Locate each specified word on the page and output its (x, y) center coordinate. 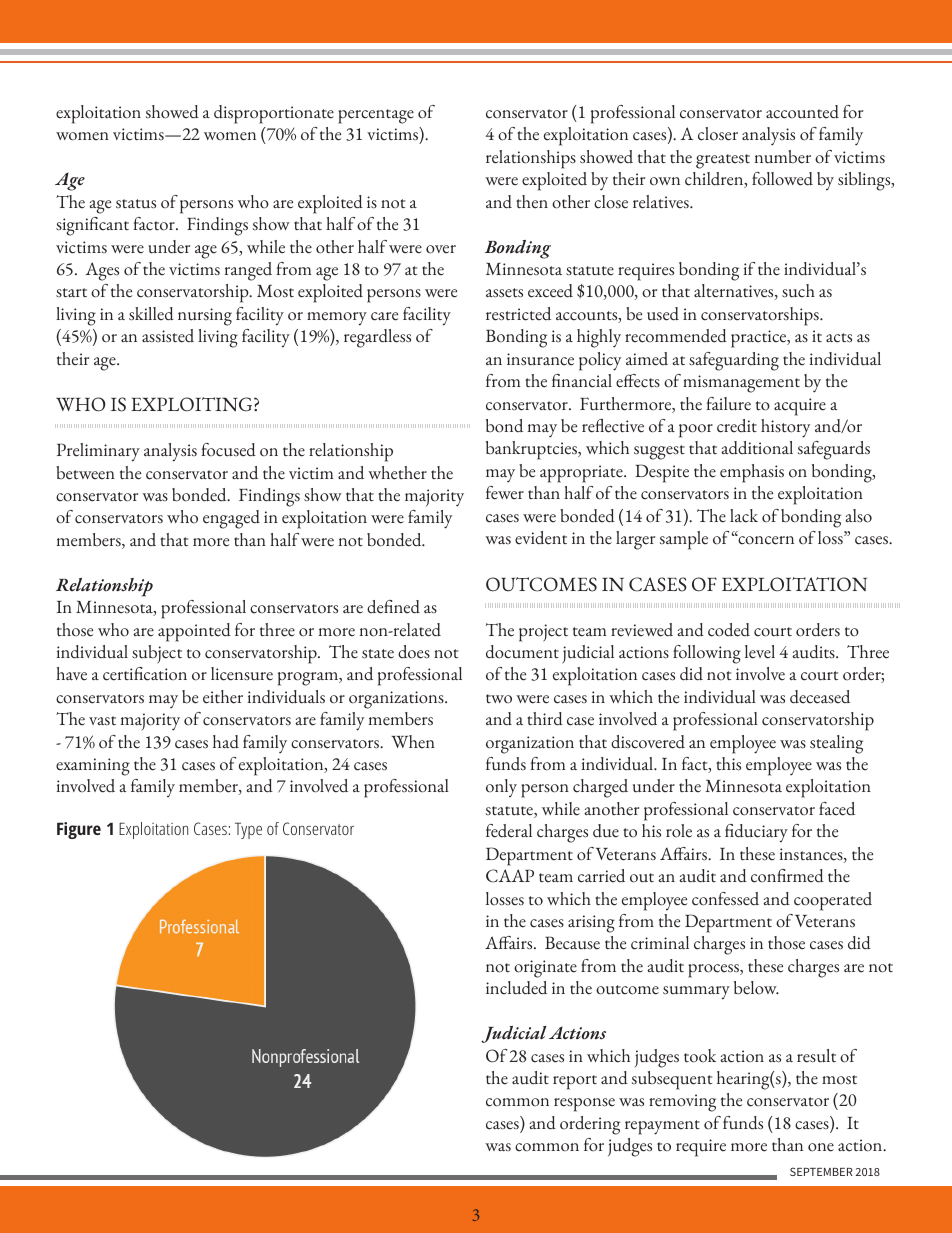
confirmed (787, 876)
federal (509, 831)
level (760, 652)
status (136, 204)
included (516, 988)
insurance (540, 359)
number (783, 157)
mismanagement (741, 384)
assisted (168, 336)
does (414, 652)
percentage (376, 116)
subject (157, 654)
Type (248, 830)
